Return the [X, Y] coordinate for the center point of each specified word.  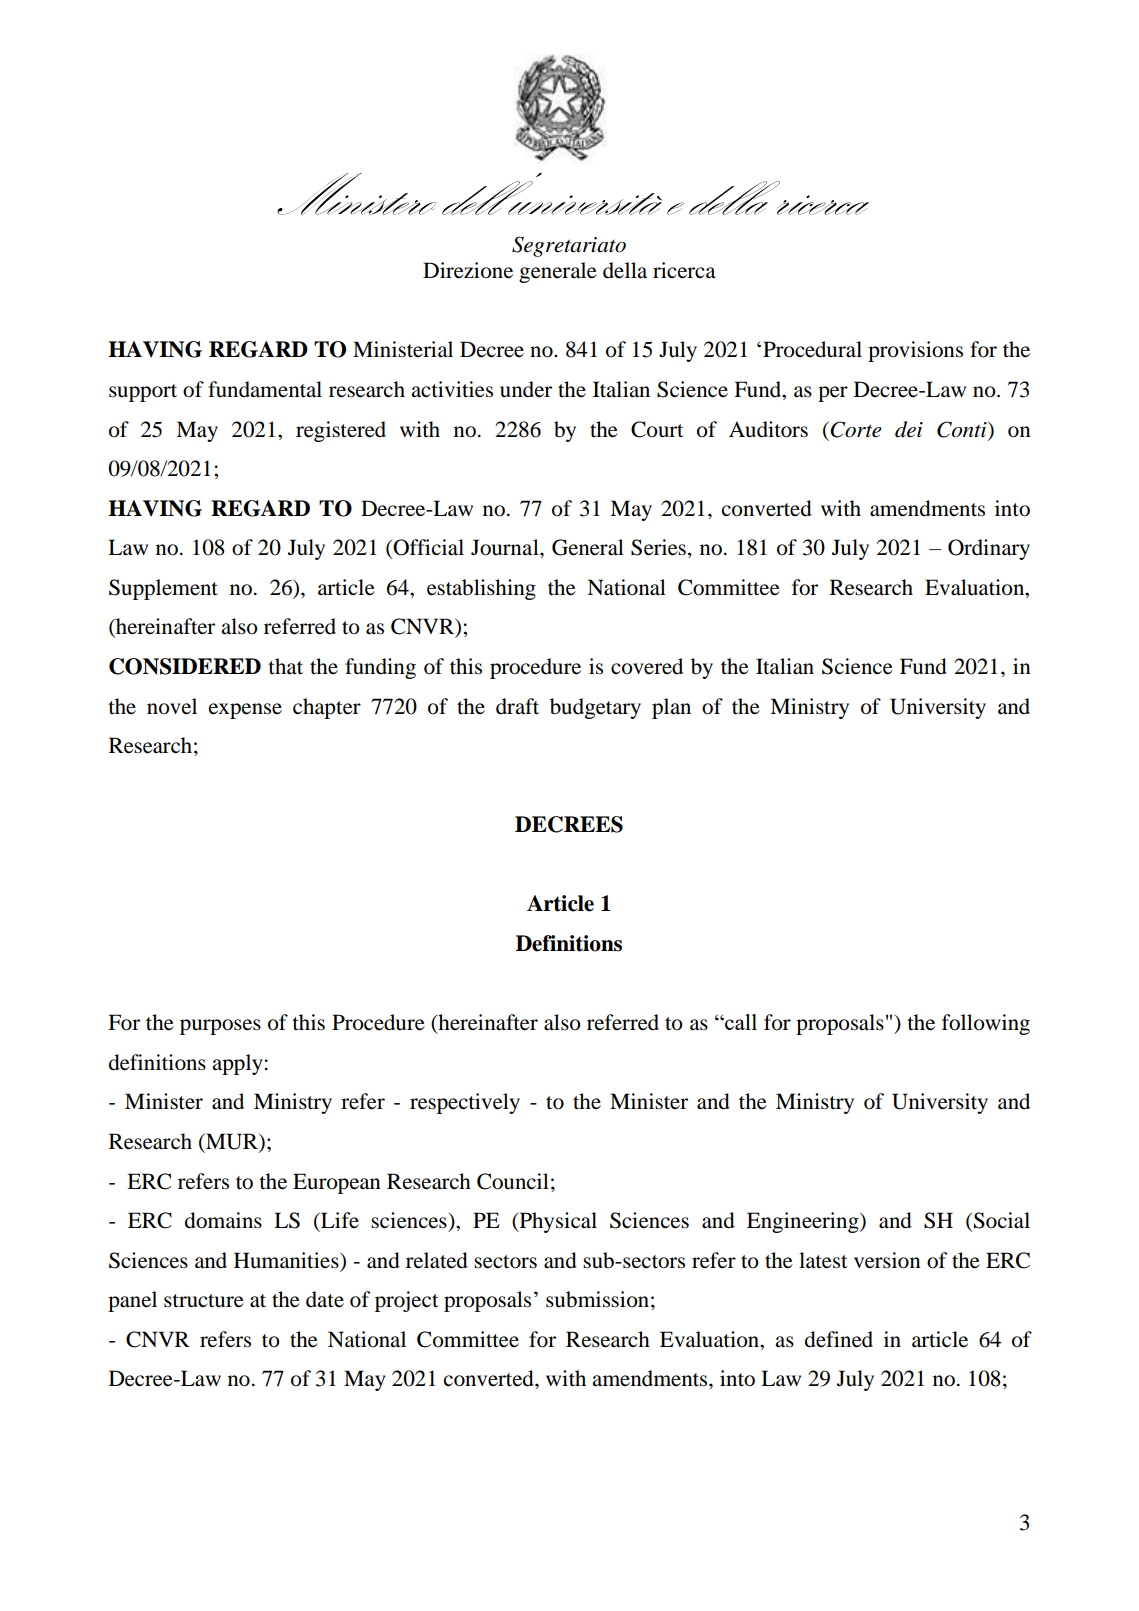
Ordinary [989, 549]
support [143, 393]
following [986, 1024]
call [740, 1022]
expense [245, 711]
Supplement [163, 589]
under [526, 389]
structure [204, 1301]
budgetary [595, 708]
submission [597, 1299]
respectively [465, 1103]
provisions [915, 351]
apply [237, 1064]
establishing [481, 589]
